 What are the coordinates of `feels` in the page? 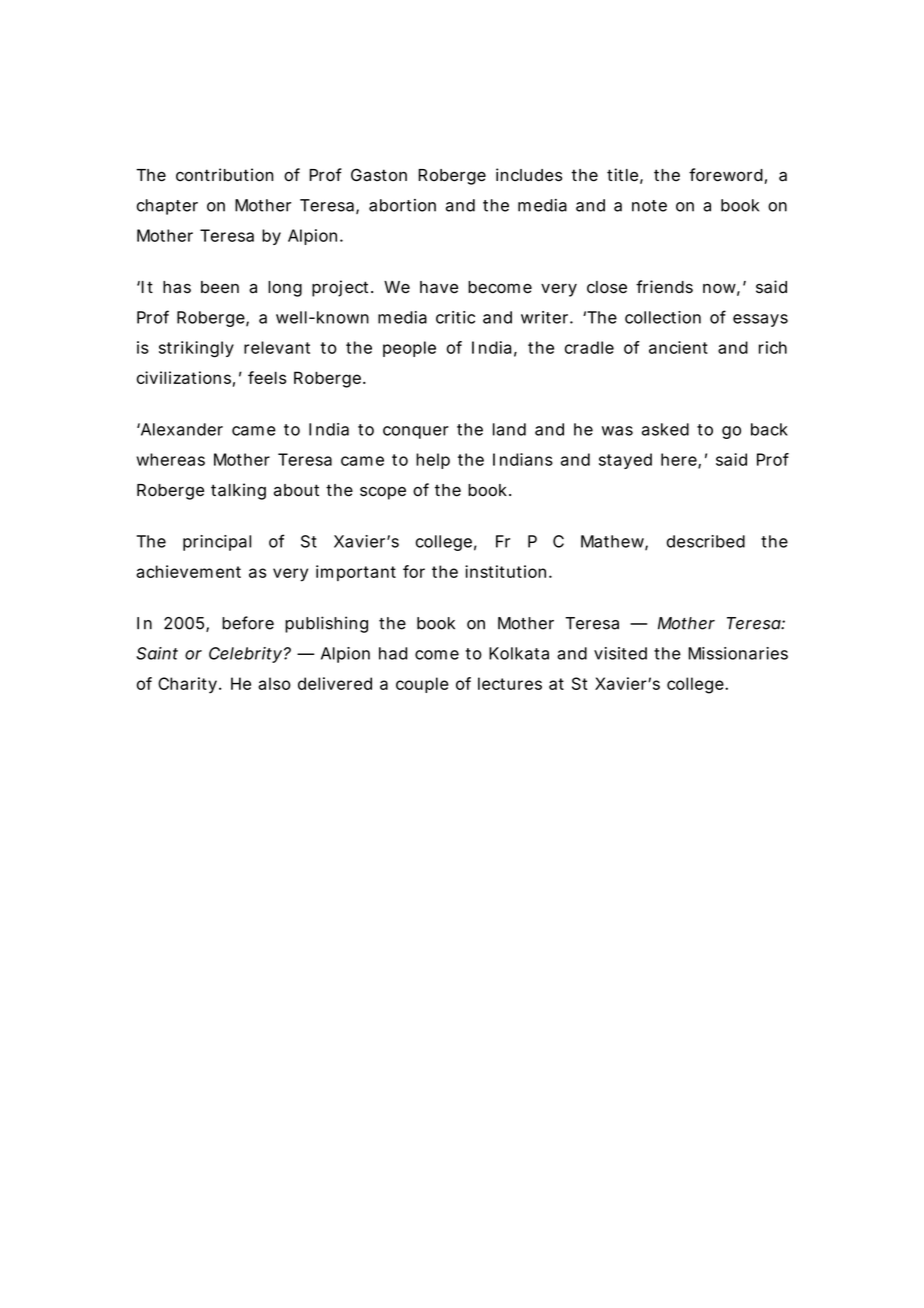 It's located at (267, 377).
